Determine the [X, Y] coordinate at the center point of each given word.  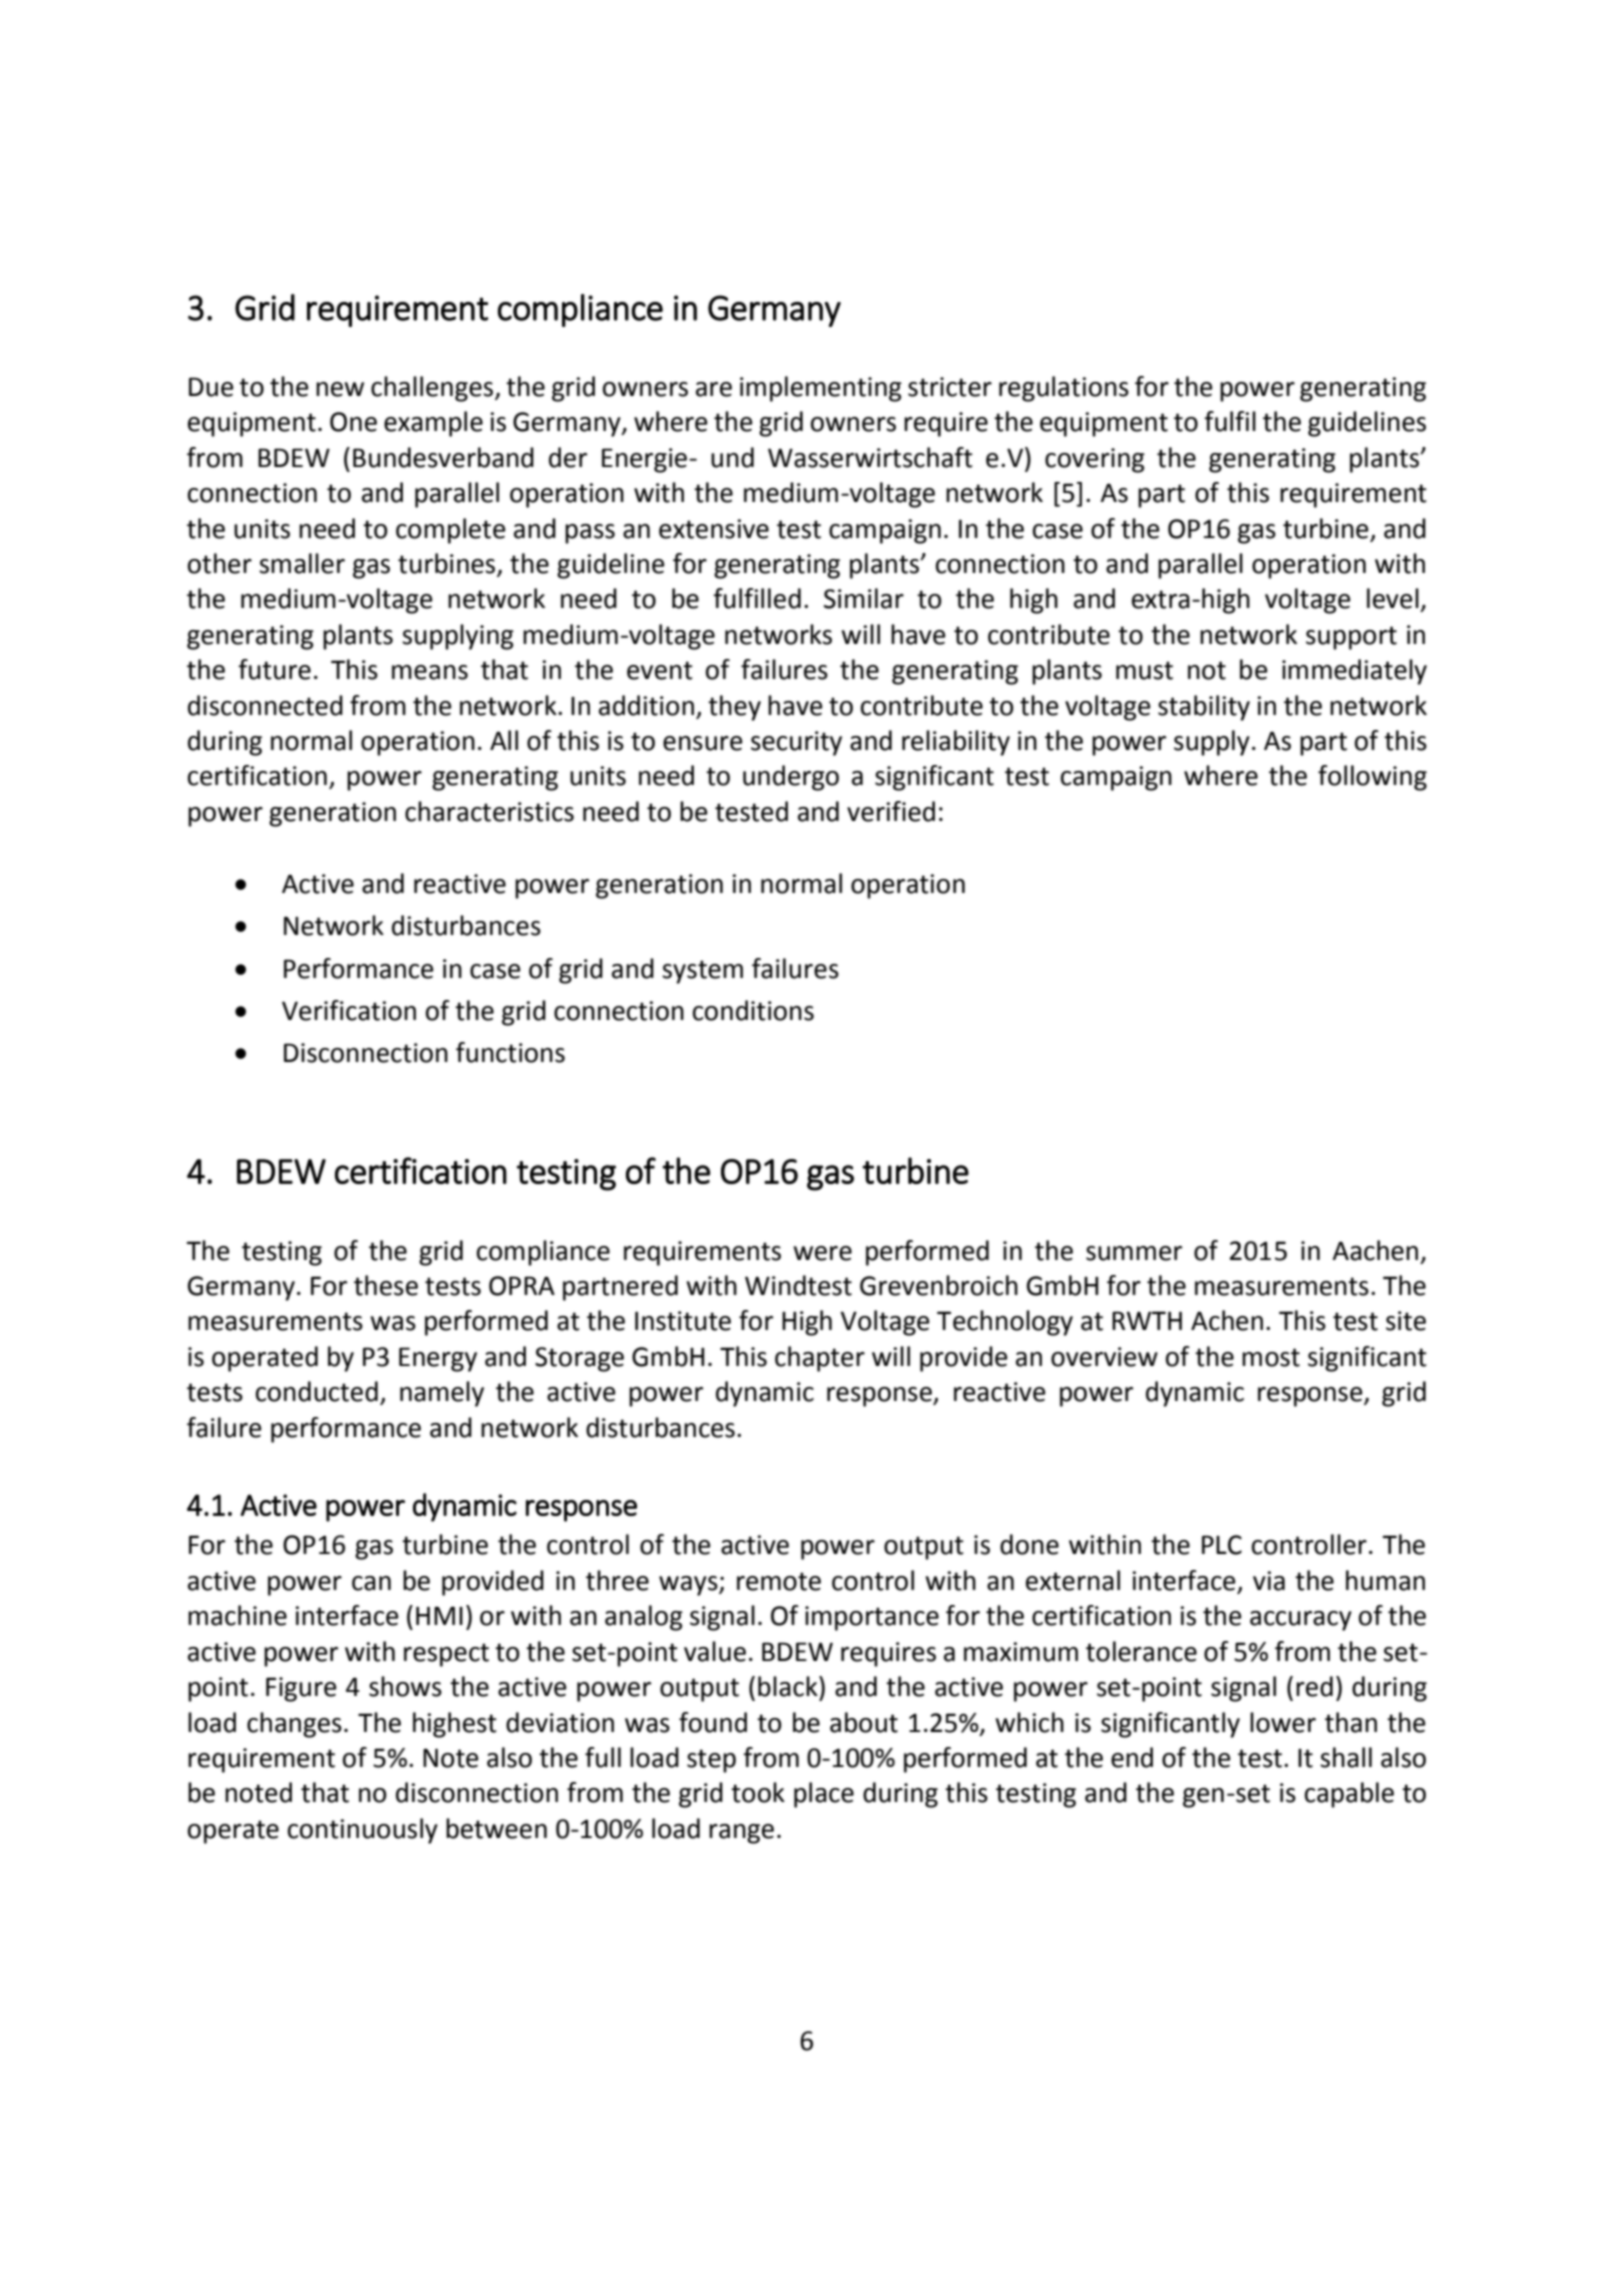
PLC [1222, 1545]
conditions [753, 1010]
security [796, 743]
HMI [439, 1615]
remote [779, 1581]
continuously [363, 1831]
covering [1095, 460]
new [340, 389]
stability [1204, 708]
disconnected [265, 705]
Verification [349, 1010]
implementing [821, 389]
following [1372, 778]
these [386, 1285]
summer [1134, 1253]
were [822, 1253]
